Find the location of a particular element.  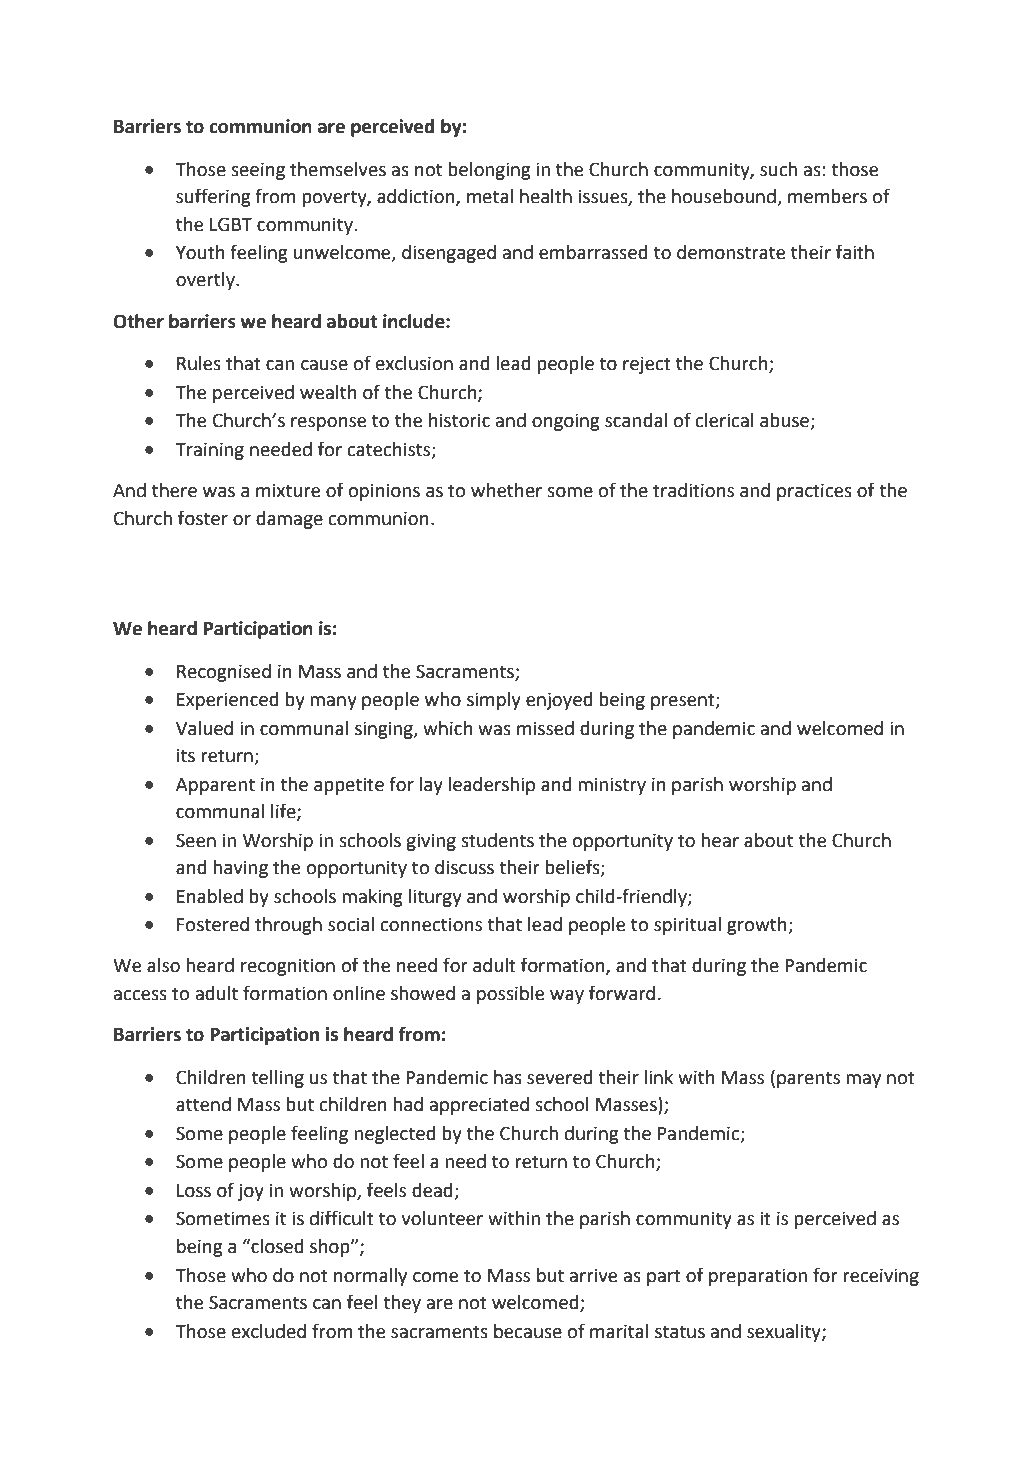

growth is located at coordinates (758, 926).
